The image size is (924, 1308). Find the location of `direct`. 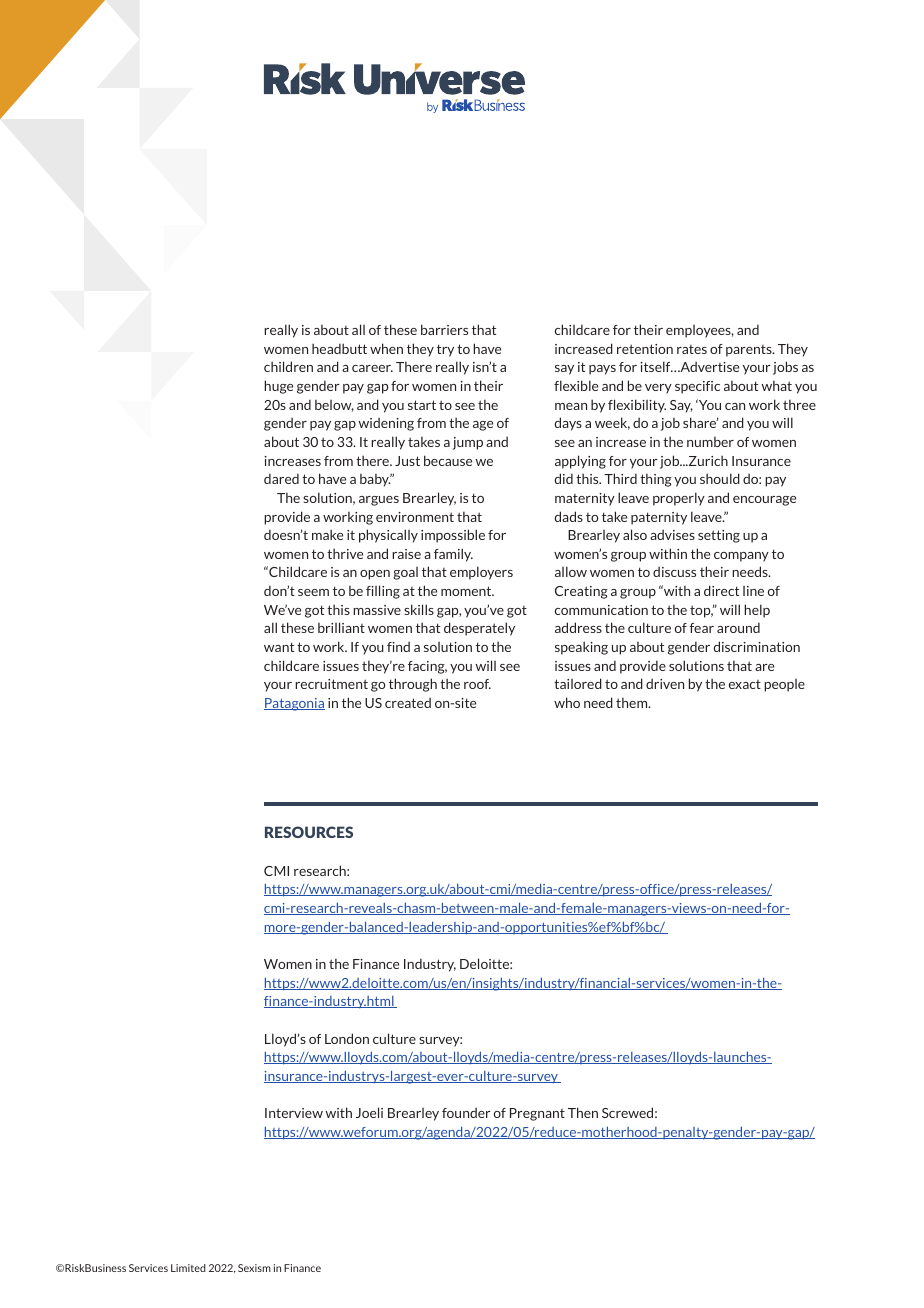

direct is located at coordinates (721, 590).
